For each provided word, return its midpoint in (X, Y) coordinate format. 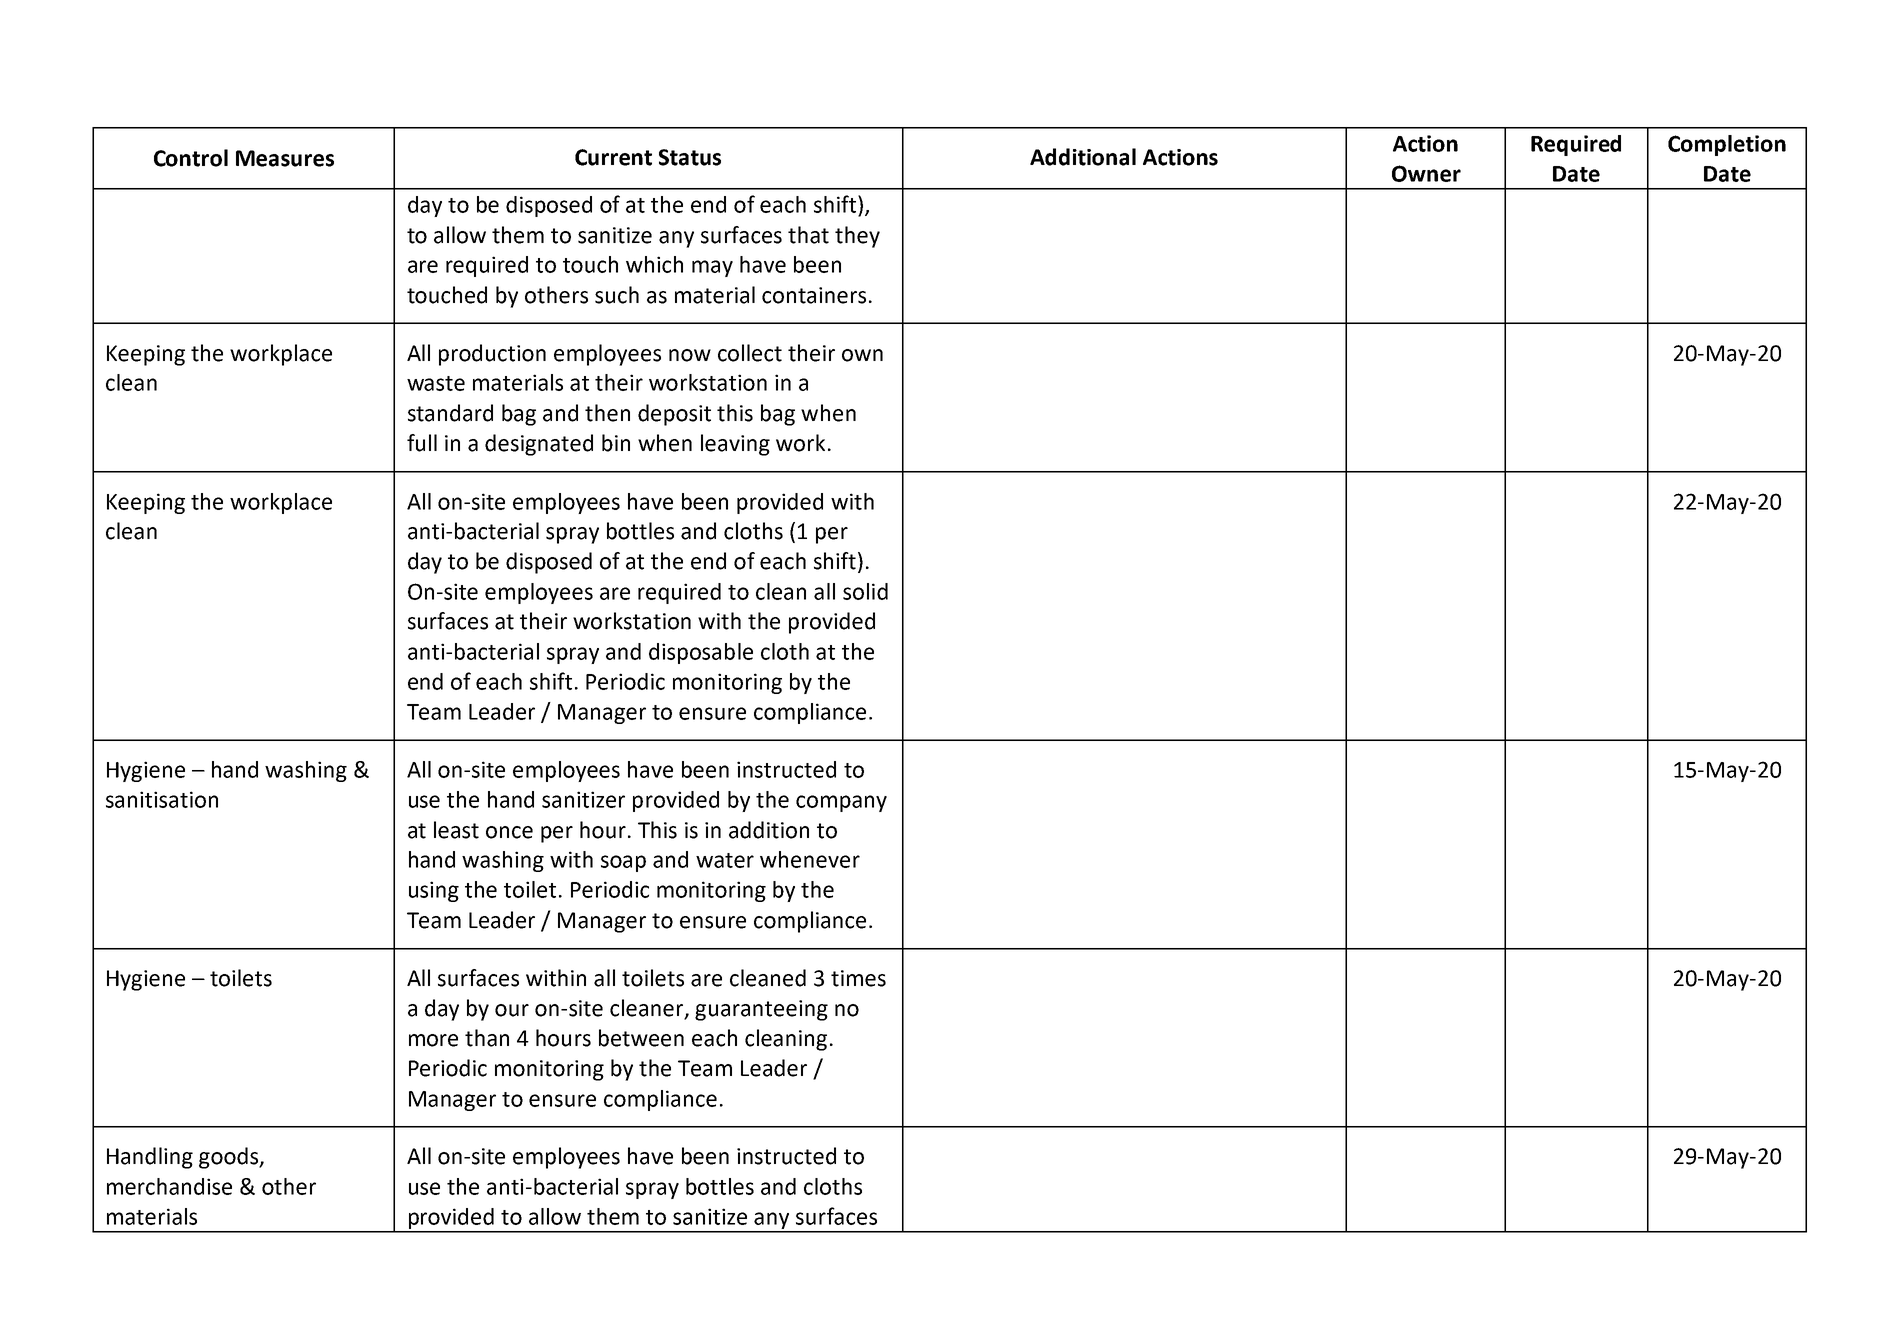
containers (814, 295)
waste (436, 383)
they (857, 237)
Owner (1426, 173)
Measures (285, 158)
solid (865, 591)
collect (750, 353)
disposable (701, 653)
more (433, 1040)
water (725, 860)
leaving (735, 445)
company (841, 803)
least (456, 830)
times (858, 978)
